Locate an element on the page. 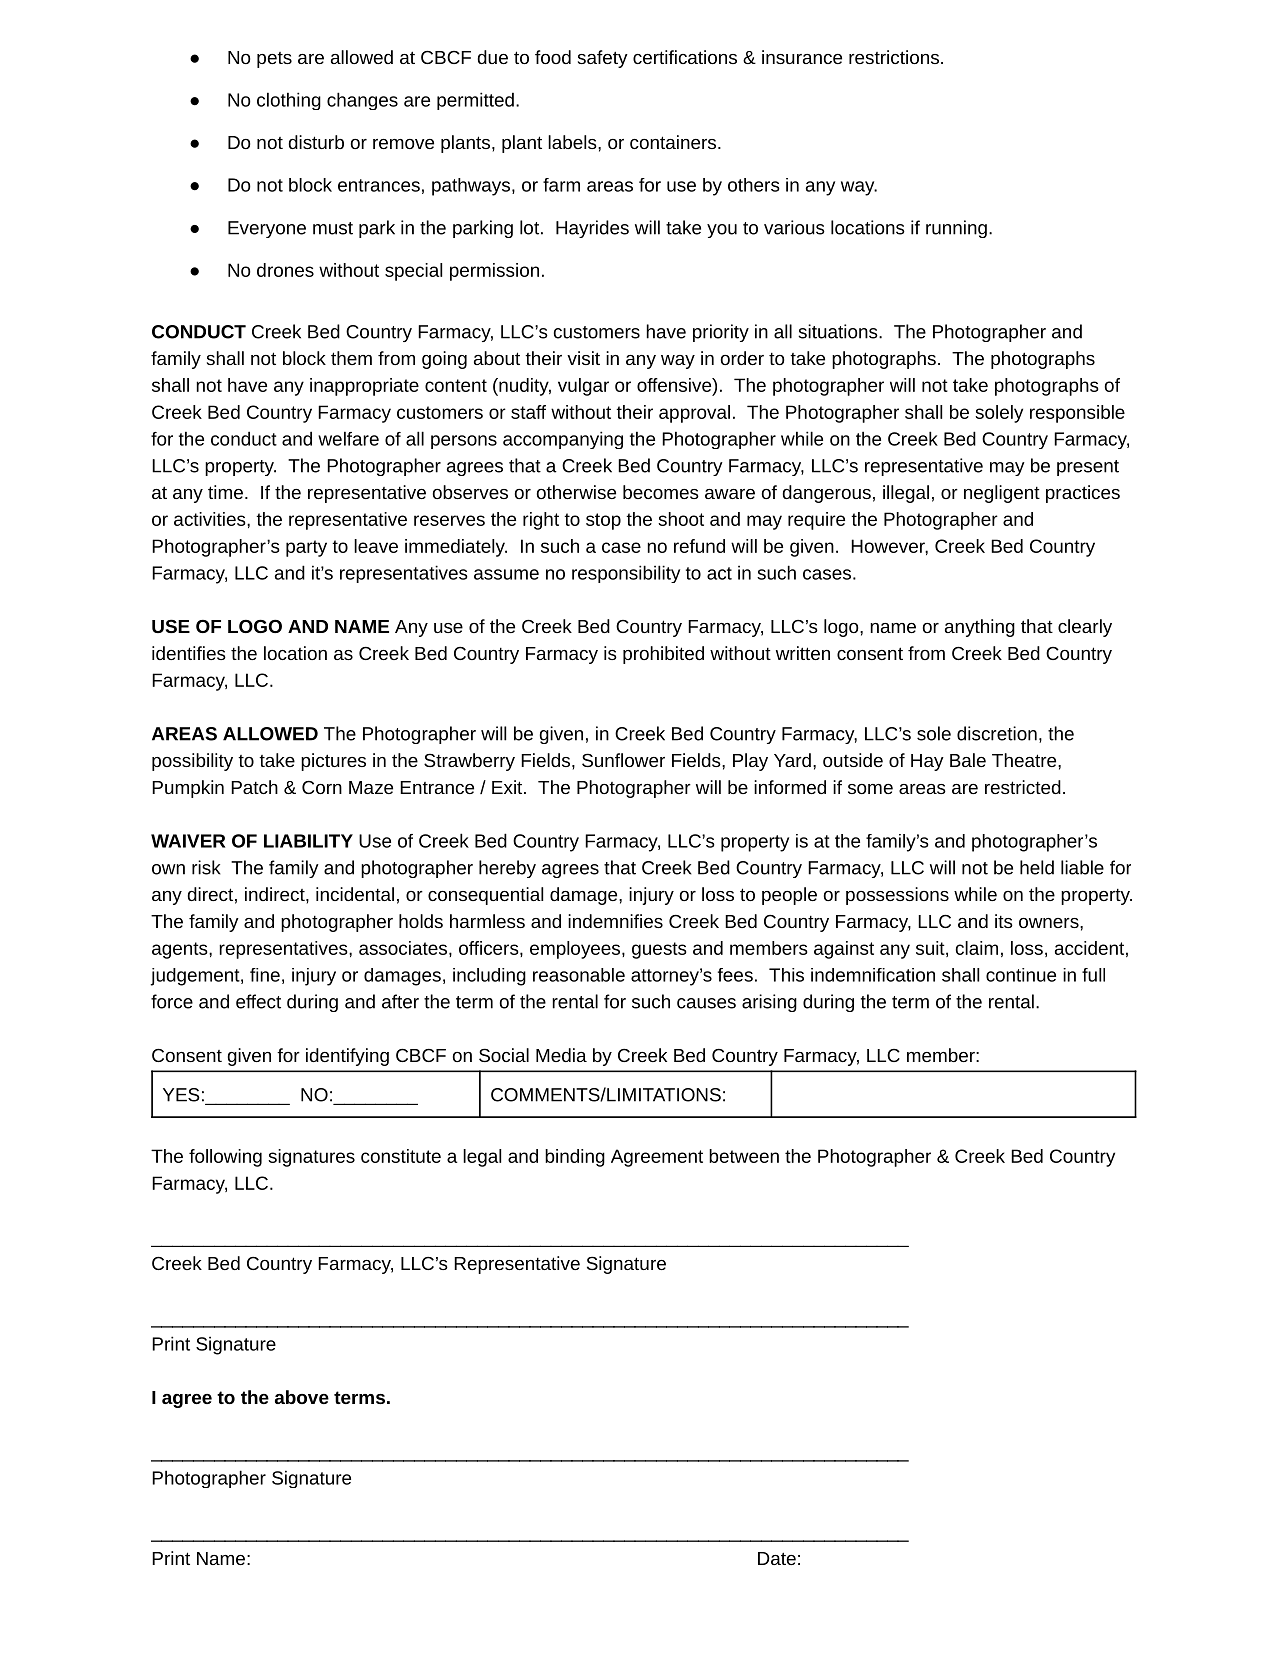 This page has width=1286, height=1665. continue is located at coordinates (1021, 975).
